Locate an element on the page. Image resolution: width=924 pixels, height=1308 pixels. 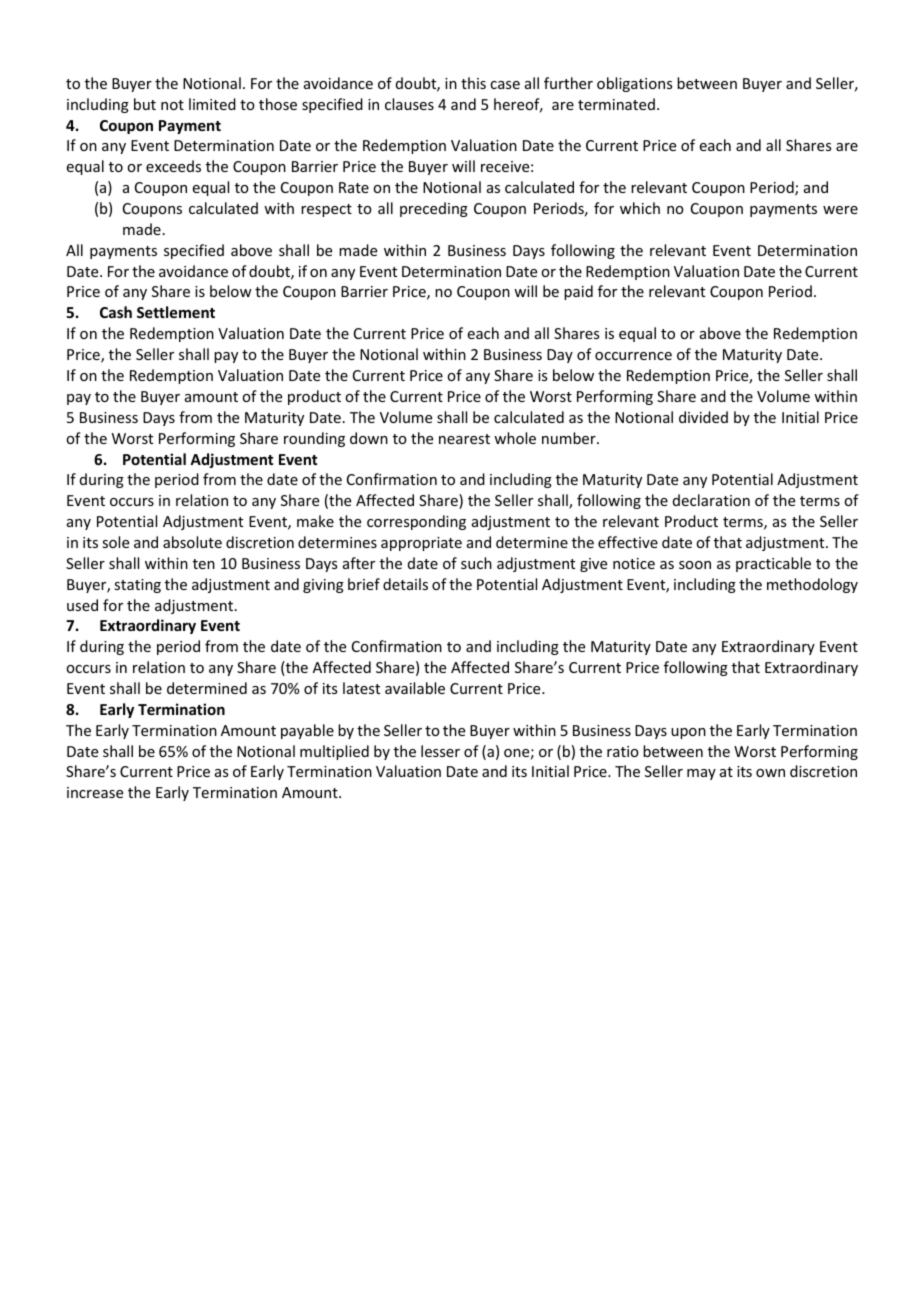
obligations is located at coordinates (634, 84).
